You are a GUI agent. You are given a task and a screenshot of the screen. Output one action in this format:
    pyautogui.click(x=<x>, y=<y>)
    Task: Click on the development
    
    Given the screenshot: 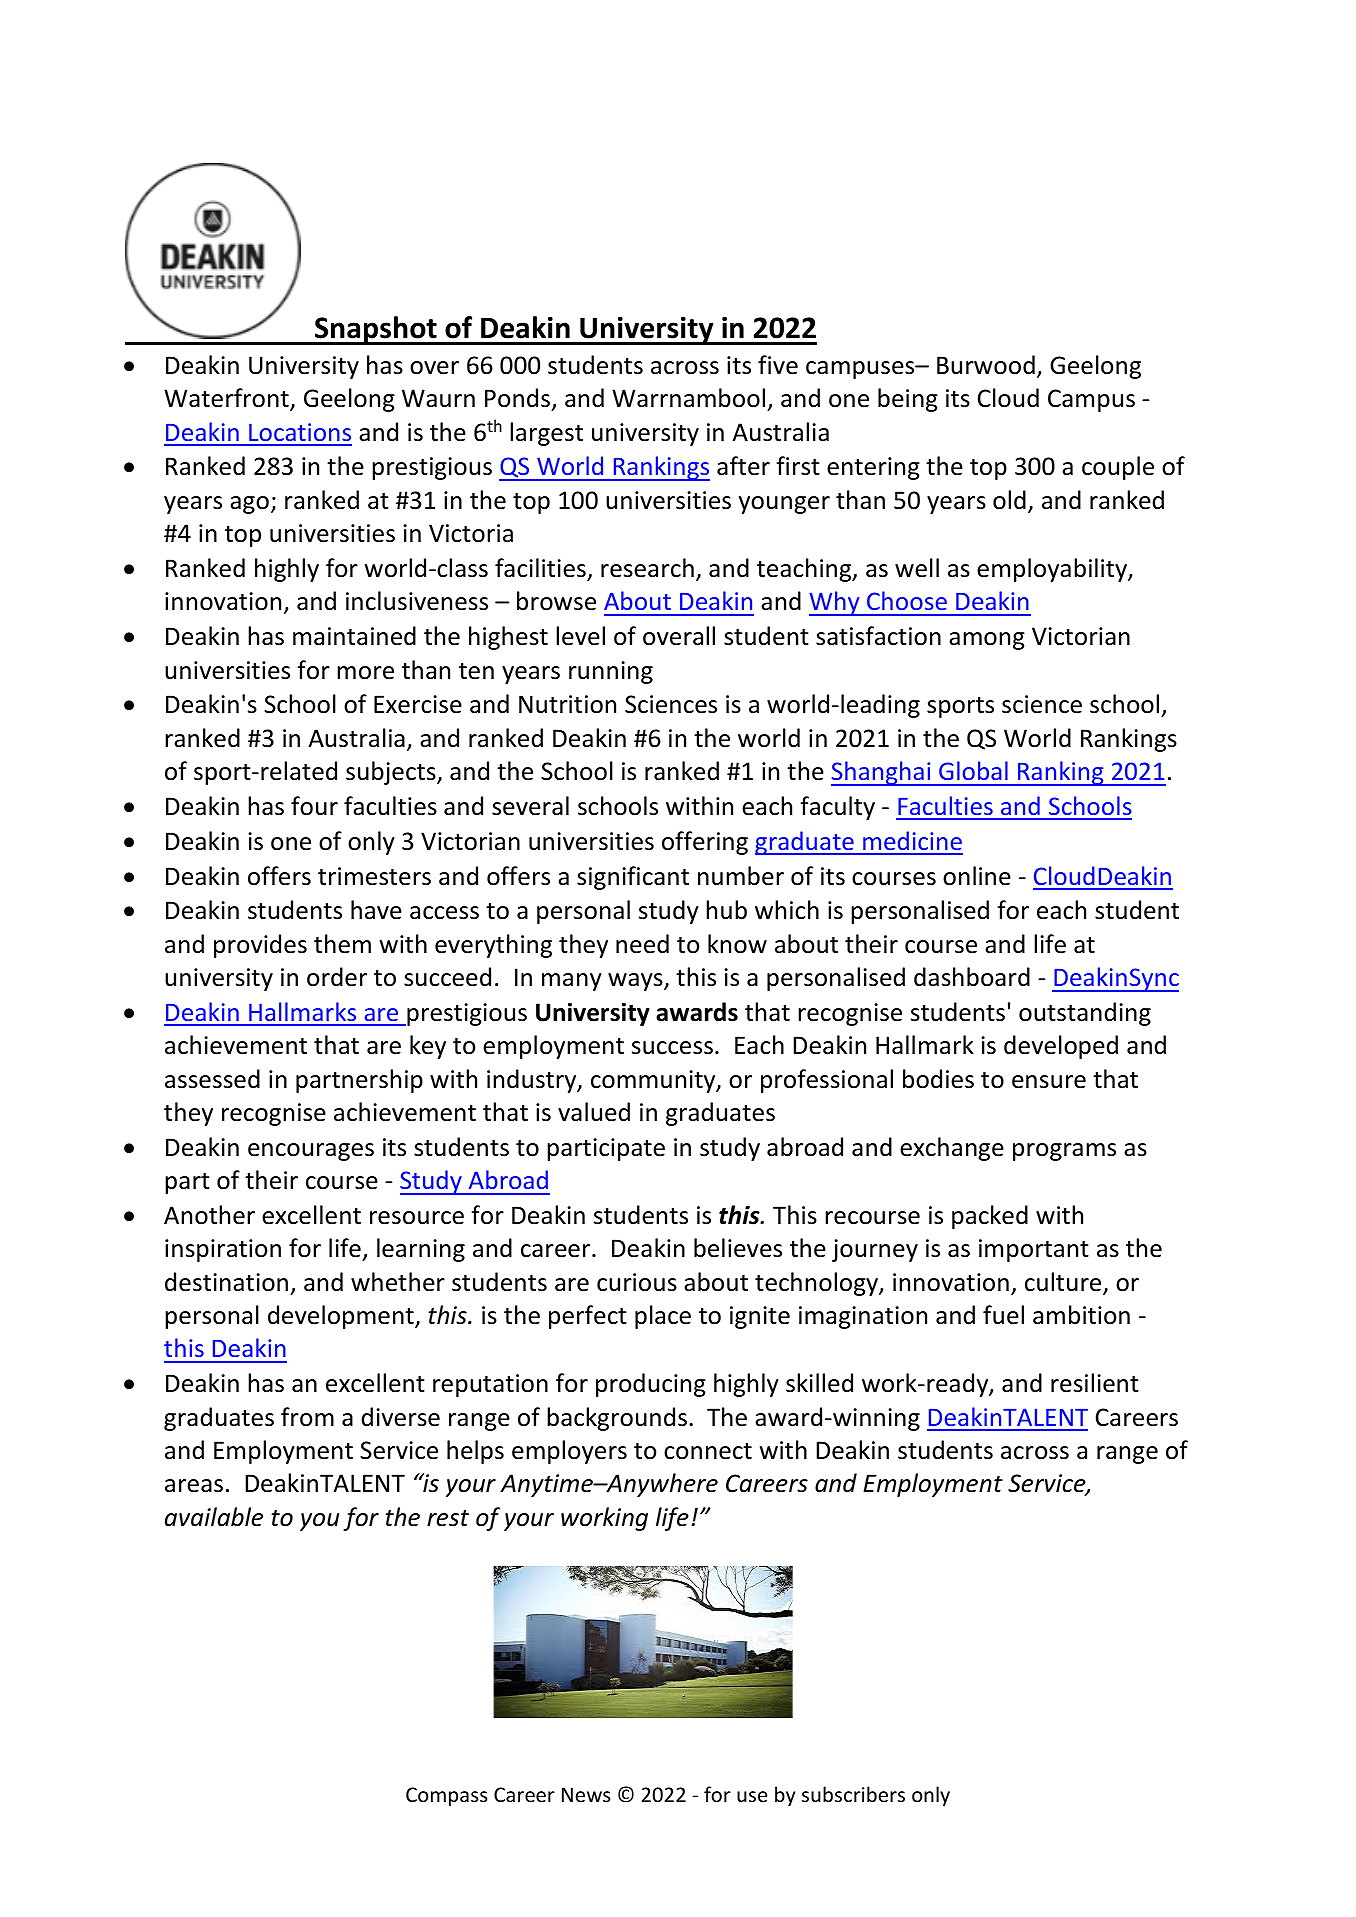 What is the action you would take?
    pyautogui.click(x=342, y=1317)
